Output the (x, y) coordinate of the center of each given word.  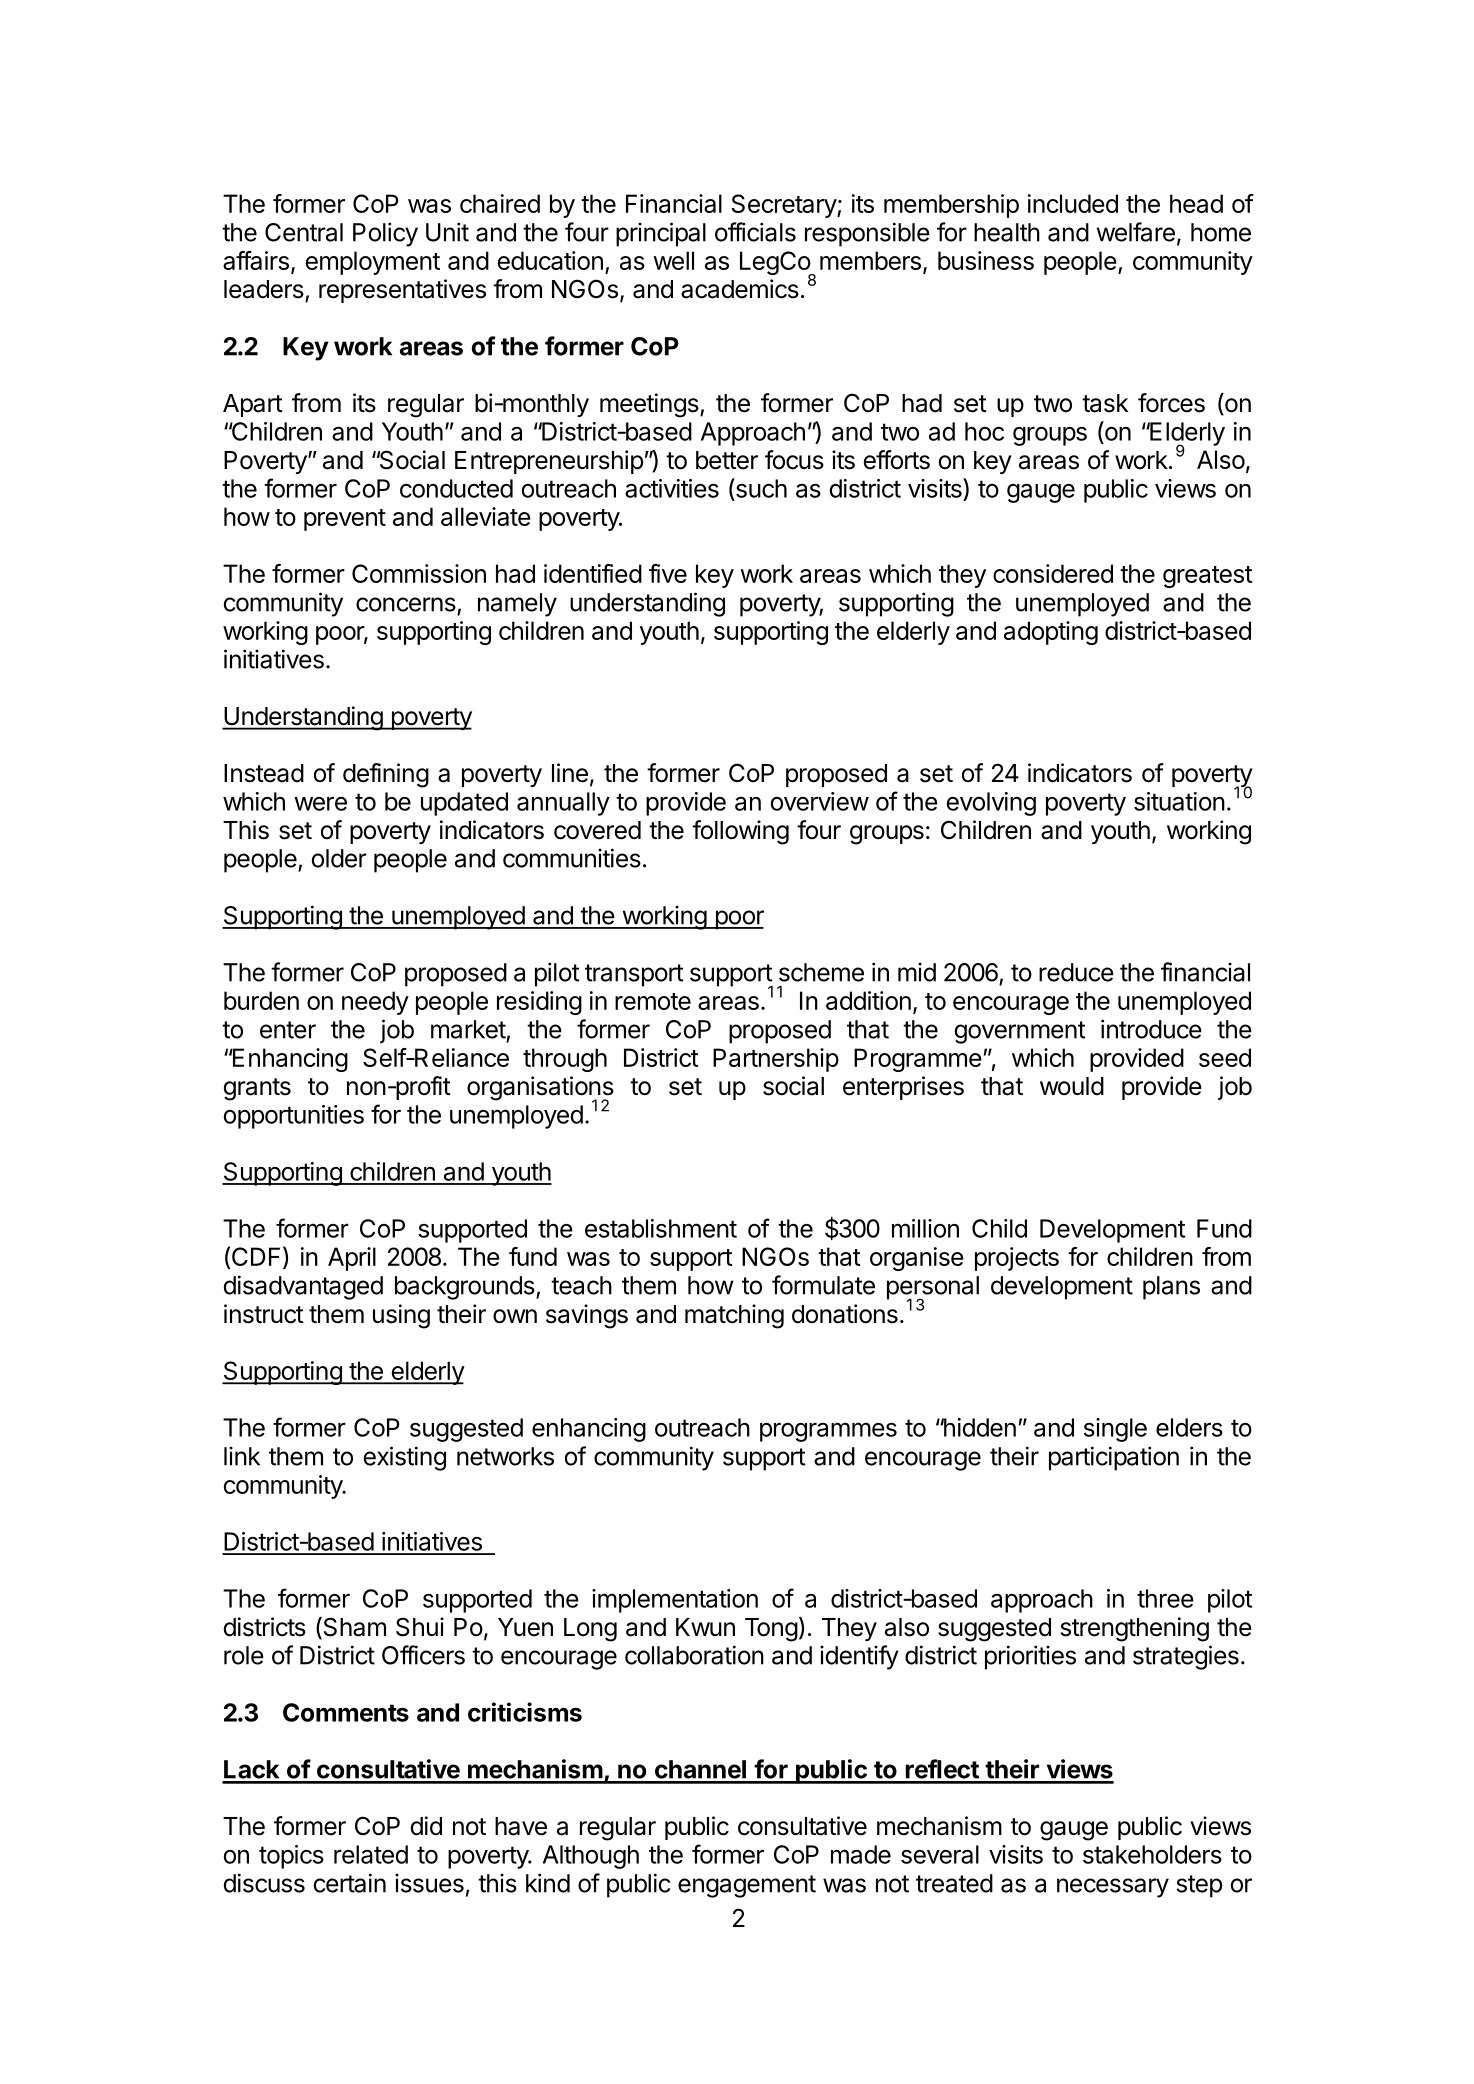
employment (373, 263)
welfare (1136, 232)
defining (386, 775)
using (401, 1316)
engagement (747, 1886)
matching (734, 1316)
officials (755, 232)
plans (1171, 1288)
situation (1179, 801)
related (371, 1854)
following (740, 832)
